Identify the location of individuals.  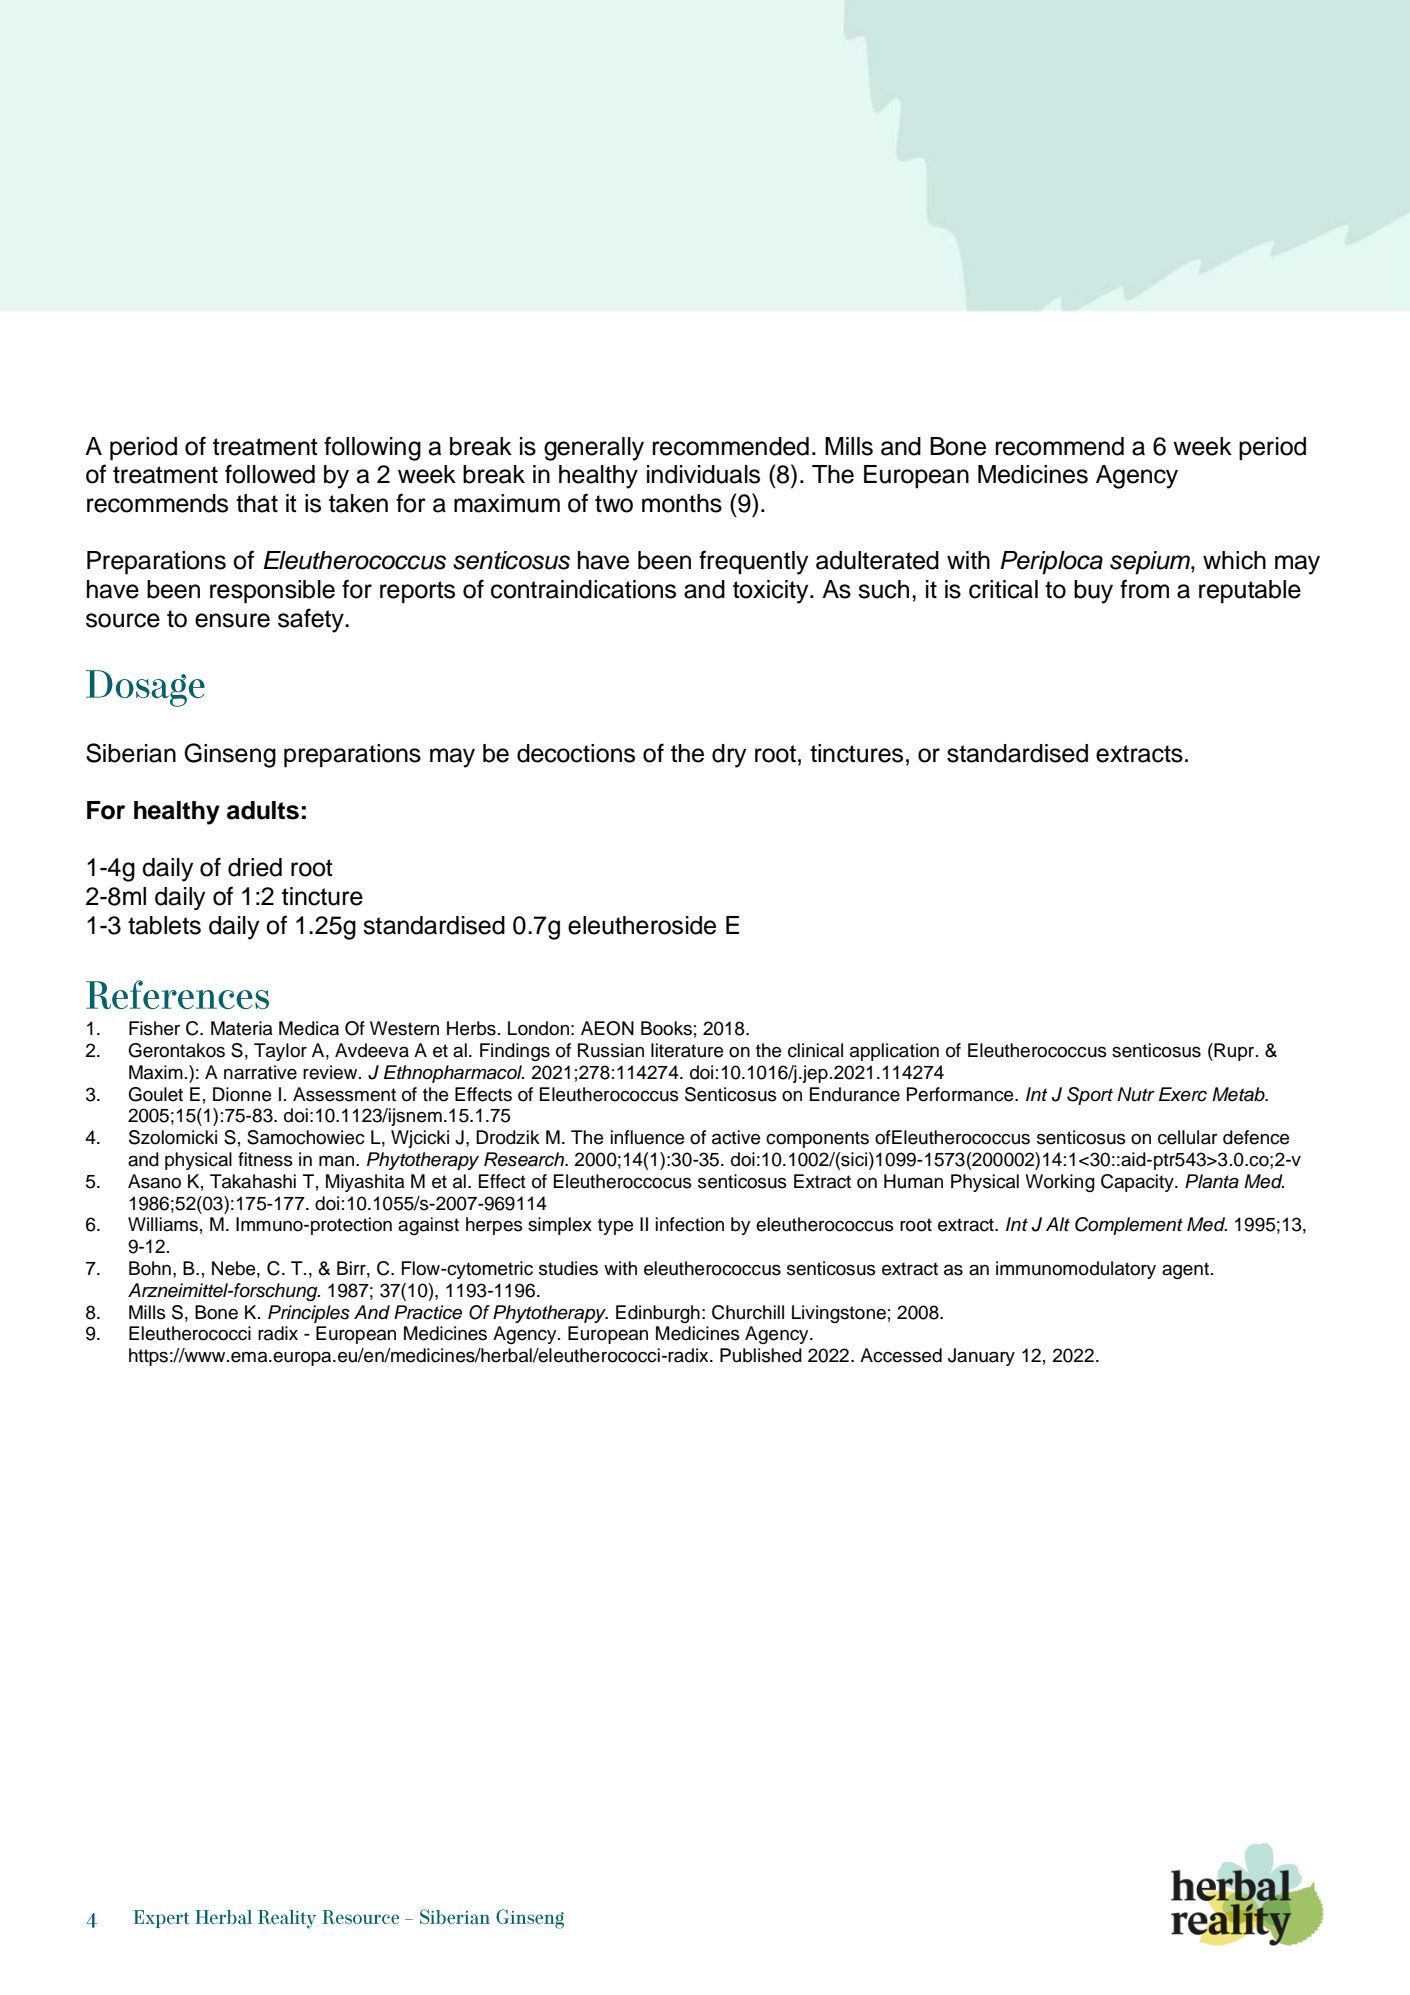
(703, 474).
